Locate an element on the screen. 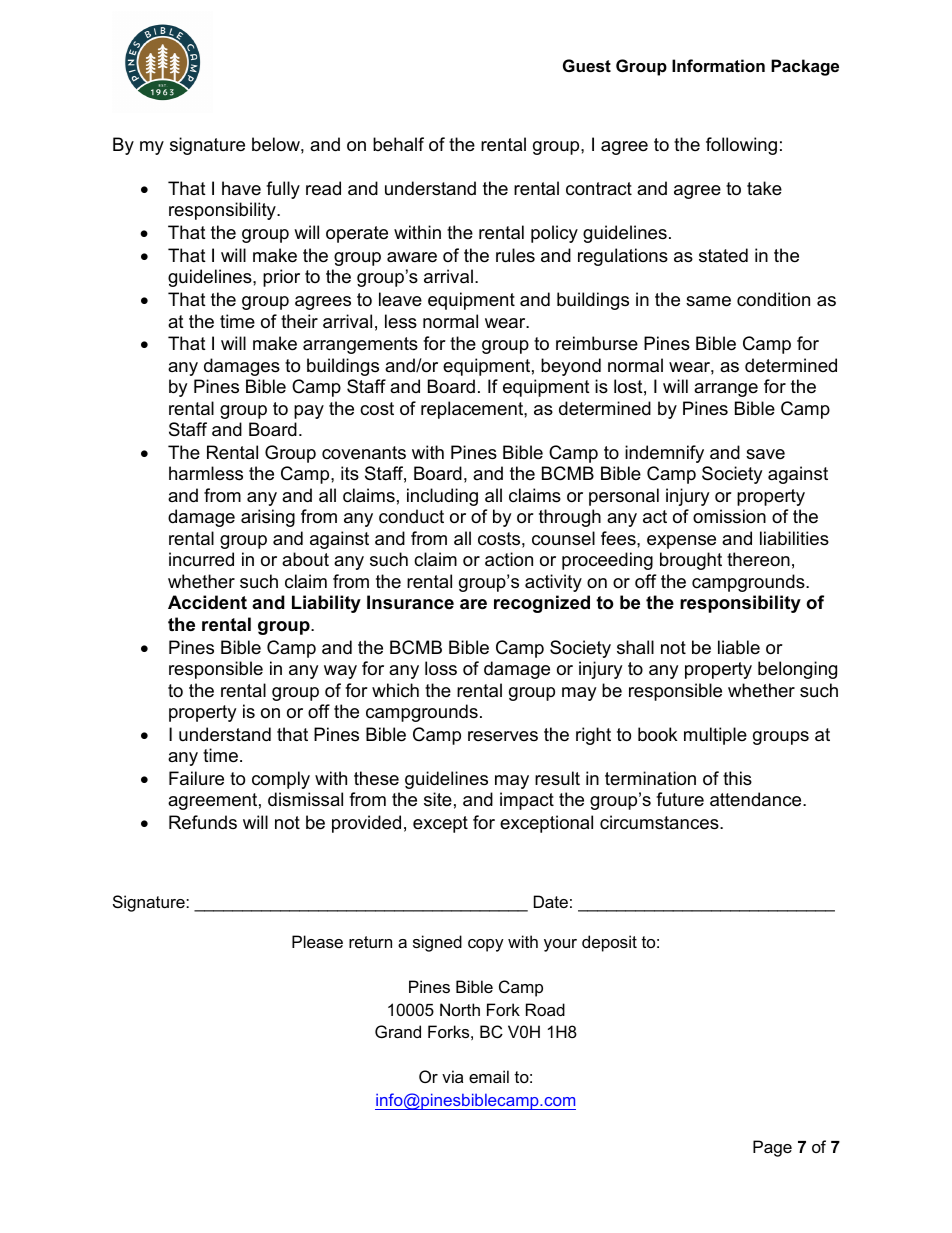 This screenshot has height=1233, width=952. Grand is located at coordinates (398, 1031).
